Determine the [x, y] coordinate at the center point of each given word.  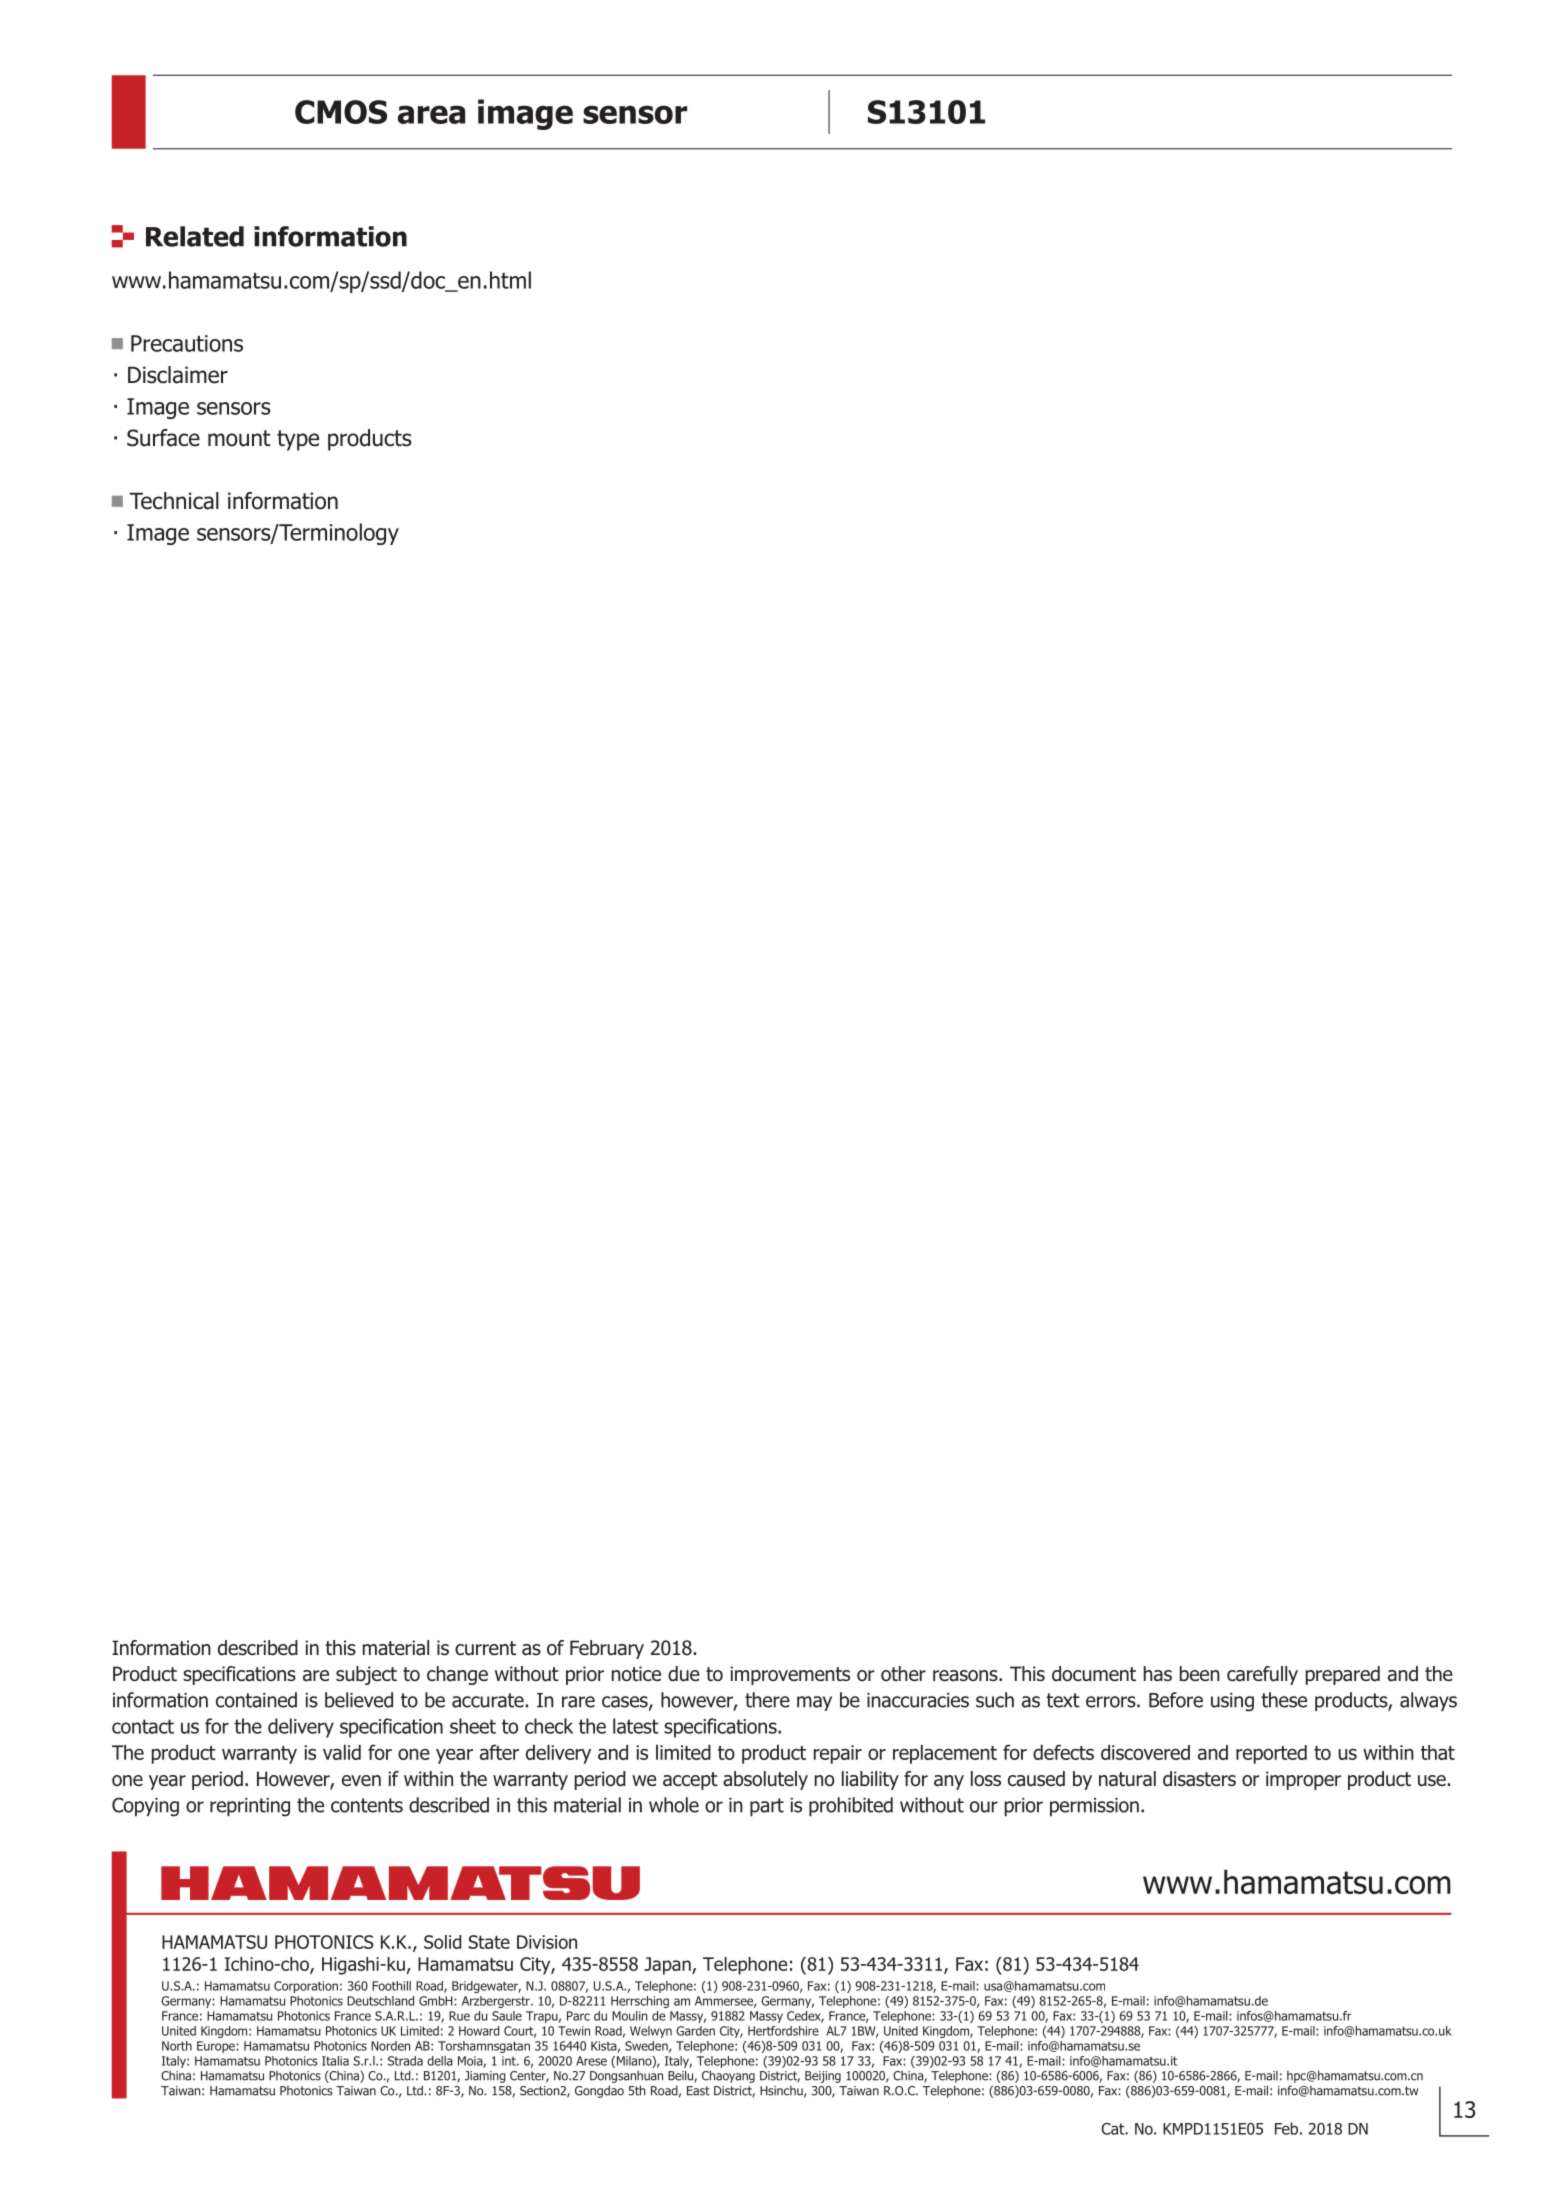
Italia [335, 2061]
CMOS [341, 112]
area [431, 114]
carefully [1262, 1675]
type [298, 440]
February [607, 1649]
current [485, 1648]
